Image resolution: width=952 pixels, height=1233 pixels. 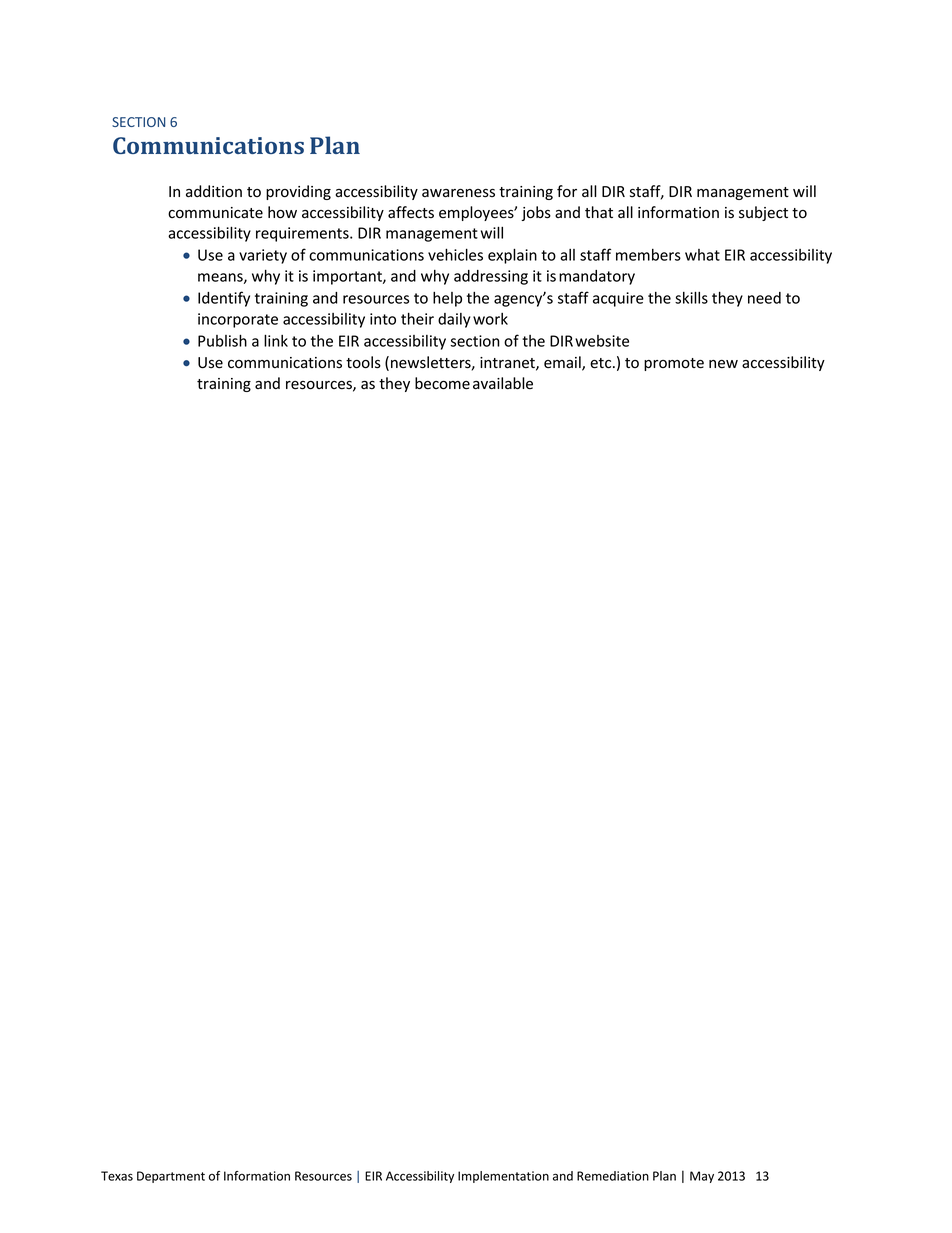 What do you see at coordinates (613, 1176) in the screenshot?
I see `Remediation` at bounding box center [613, 1176].
